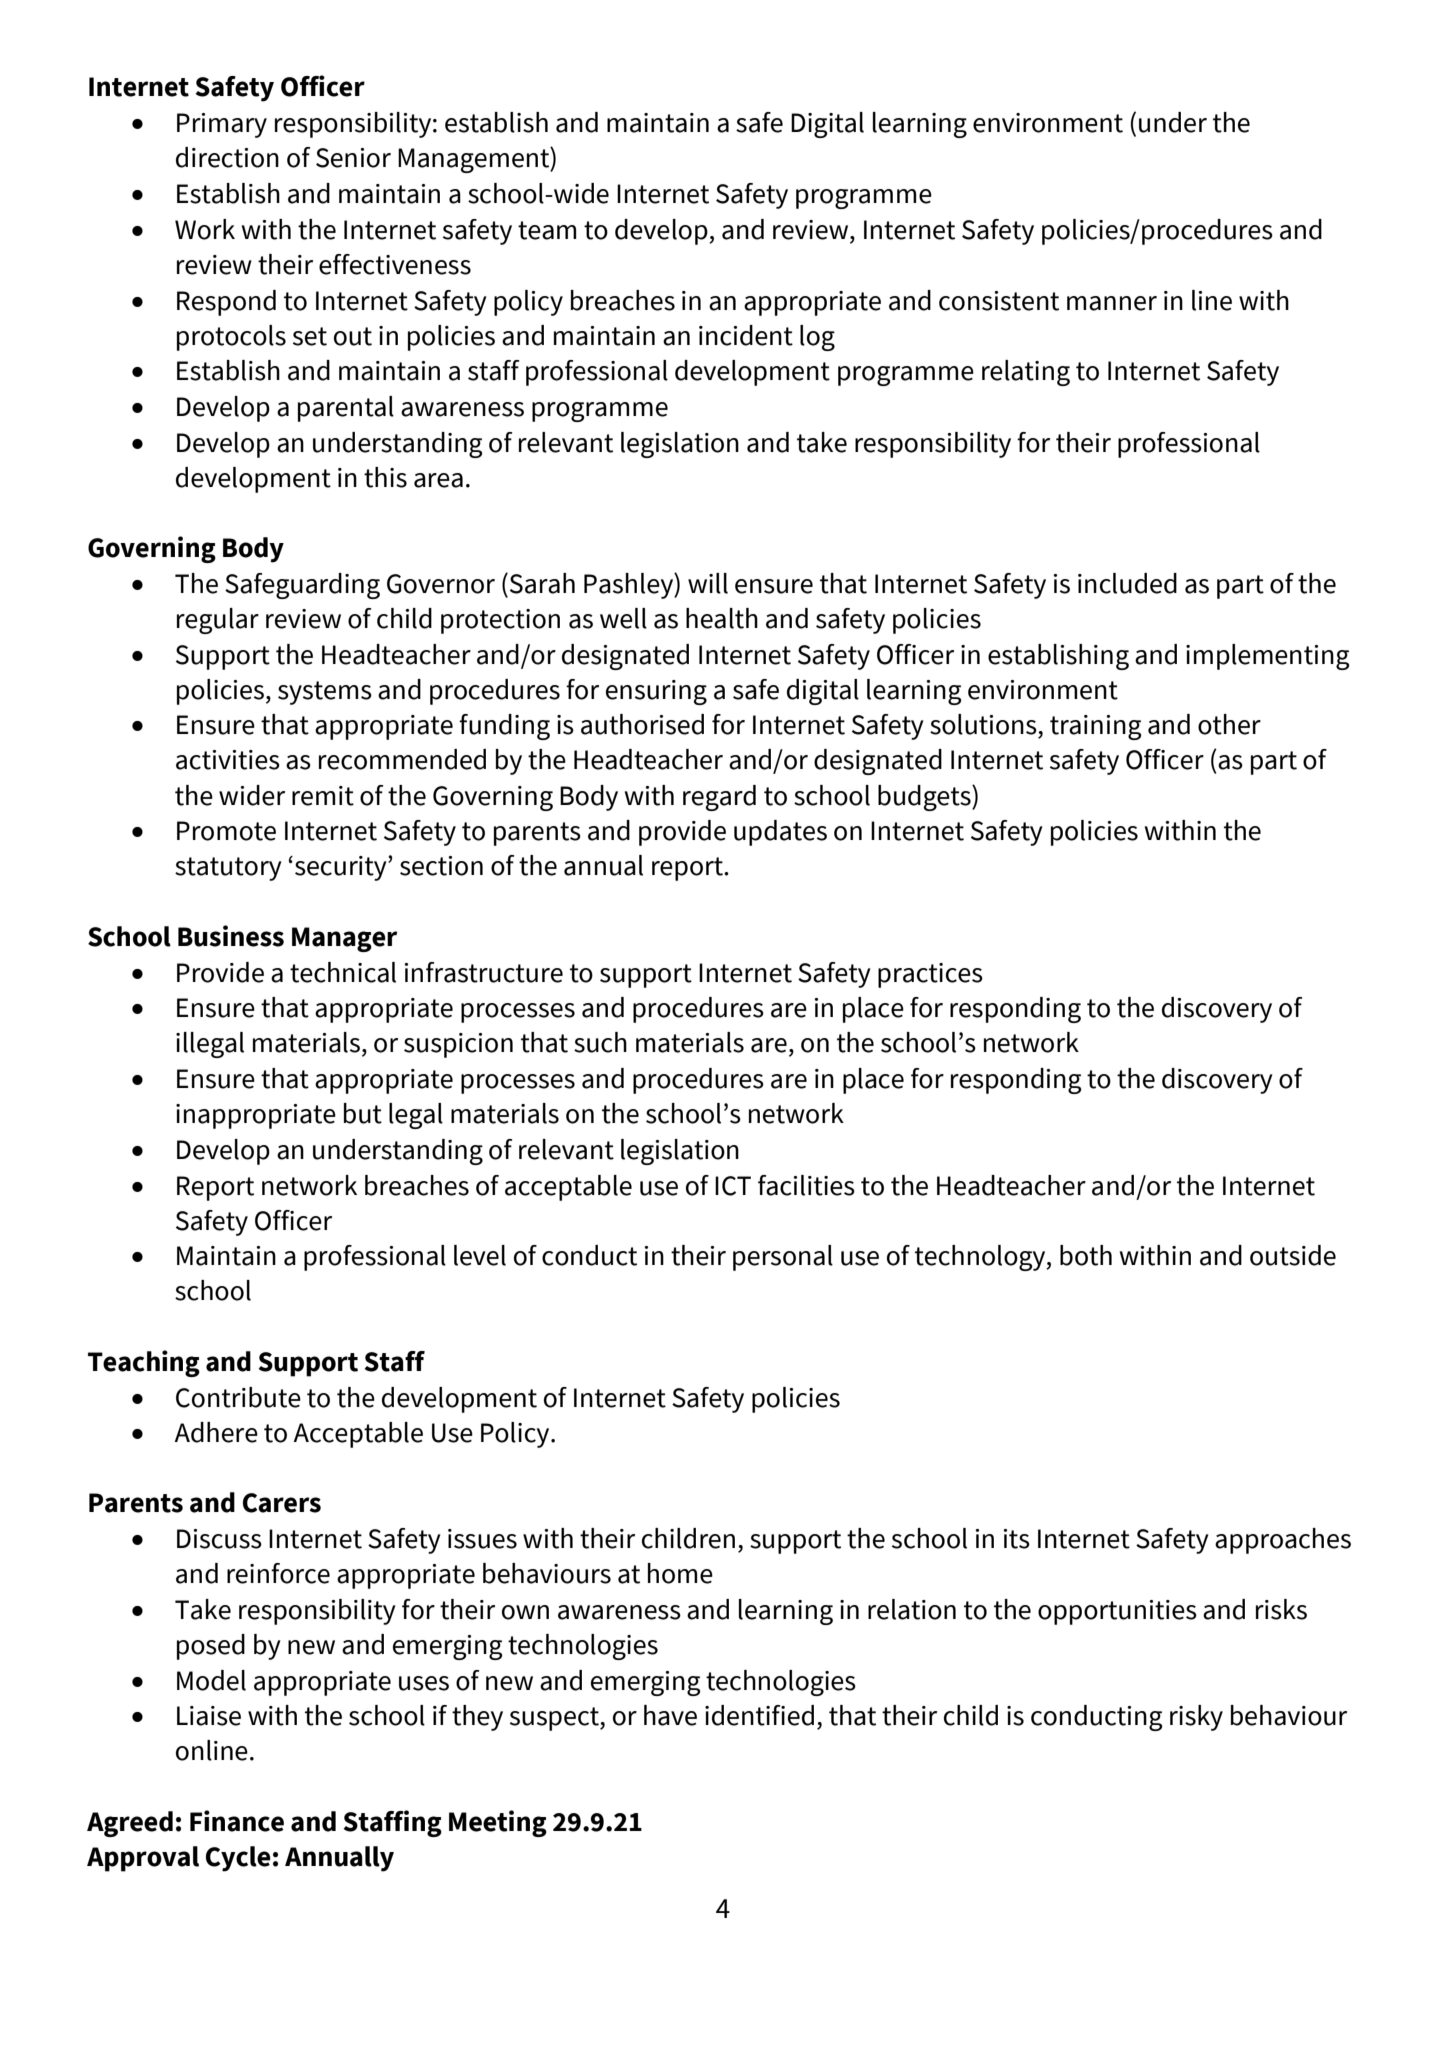 Image resolution: width=1446 pixels, height=2045 pixels. What do you see at coordinates (547, 230) in the screenshot?
I see `team` at bounding box center [547, 230].
